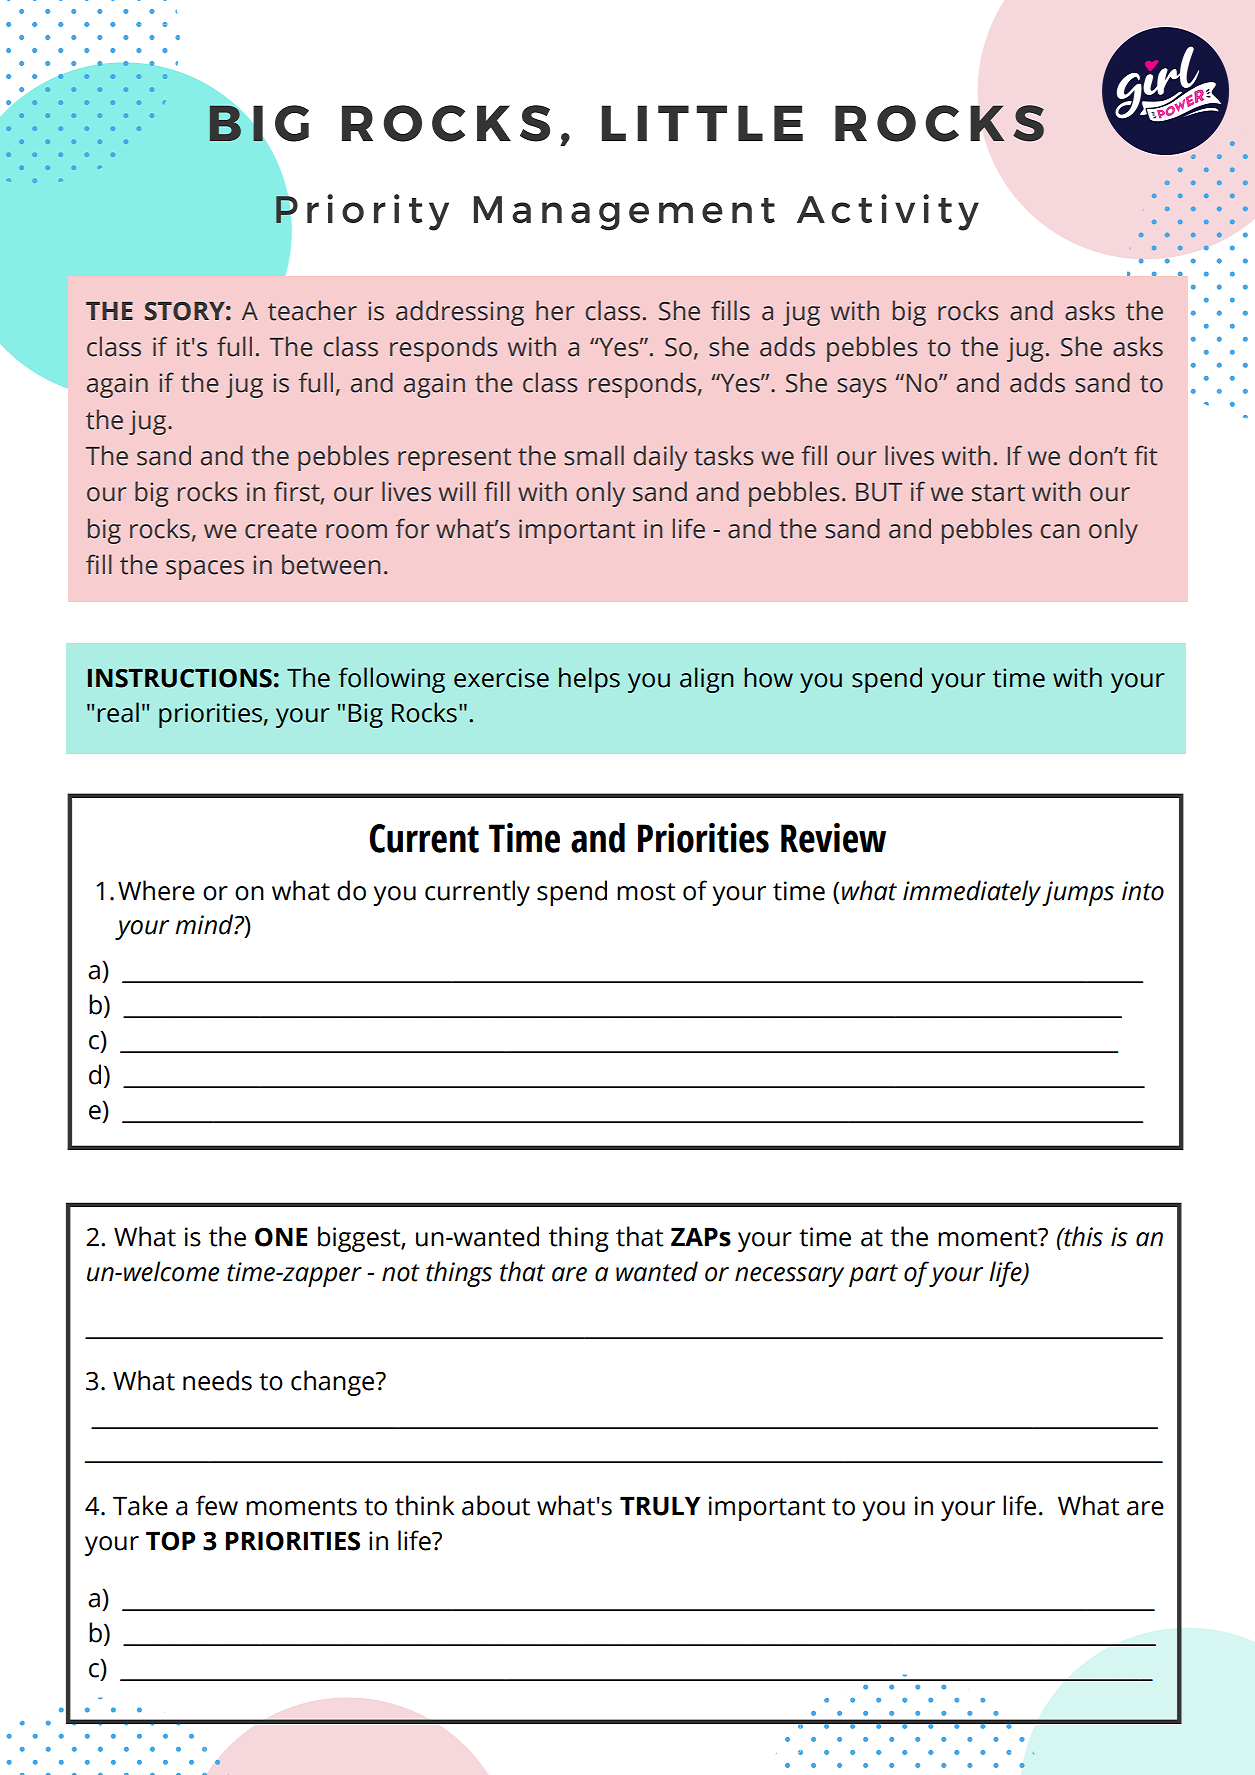  Describe the element at coordinates (281, 1237) in the document. I see `ONE` at that location.
